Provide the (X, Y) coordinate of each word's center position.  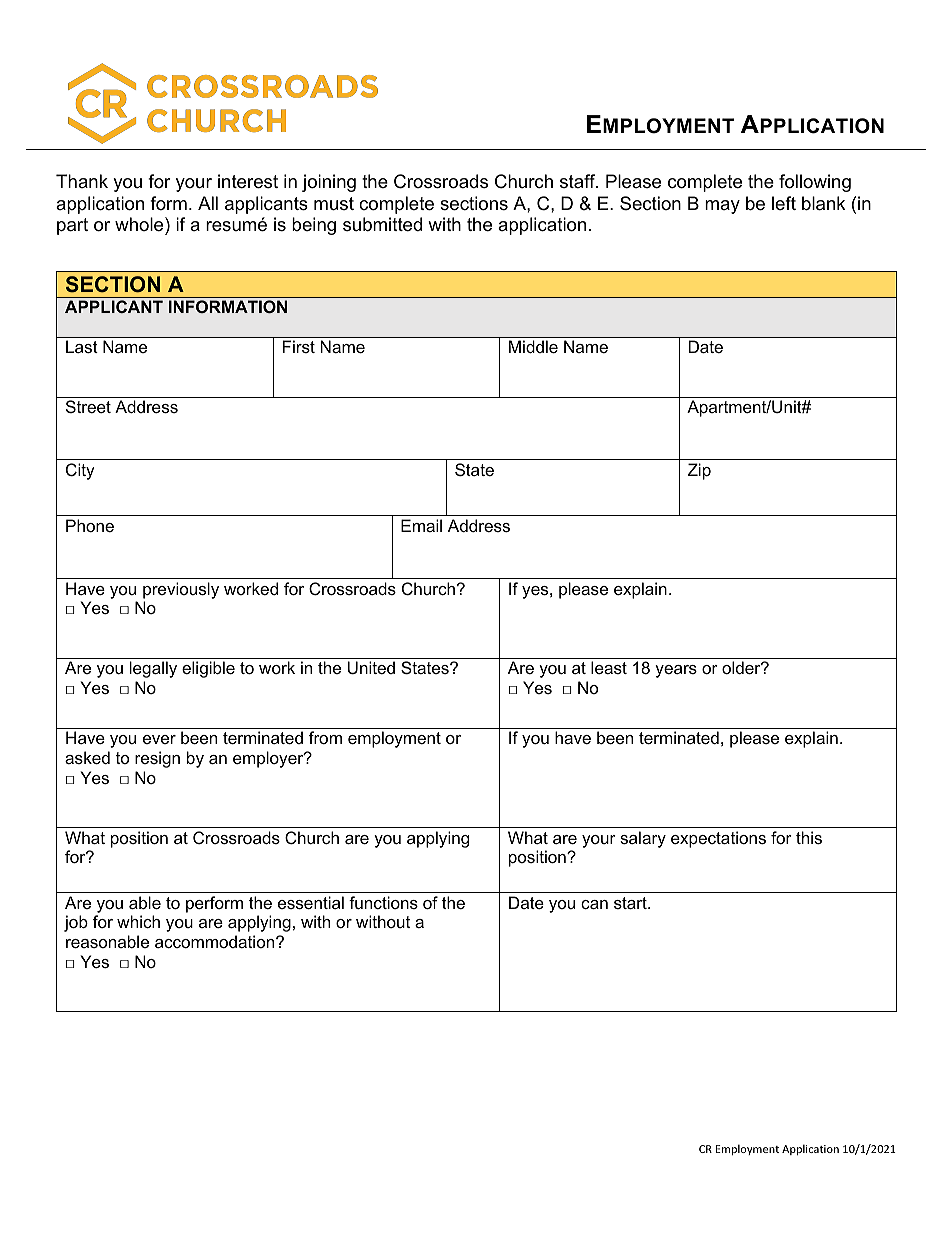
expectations (718, 839)
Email (421, 525)
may (722, 207)
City (80, 471)
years (676, 671)
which (138, 921)
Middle (533, 346)
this (809, 837)
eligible (208, 669)
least (609, 667)
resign (157, 759)
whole (140, 224)
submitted (382, 224)
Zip (699, 471)
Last (82, 346)
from (325, 737)
